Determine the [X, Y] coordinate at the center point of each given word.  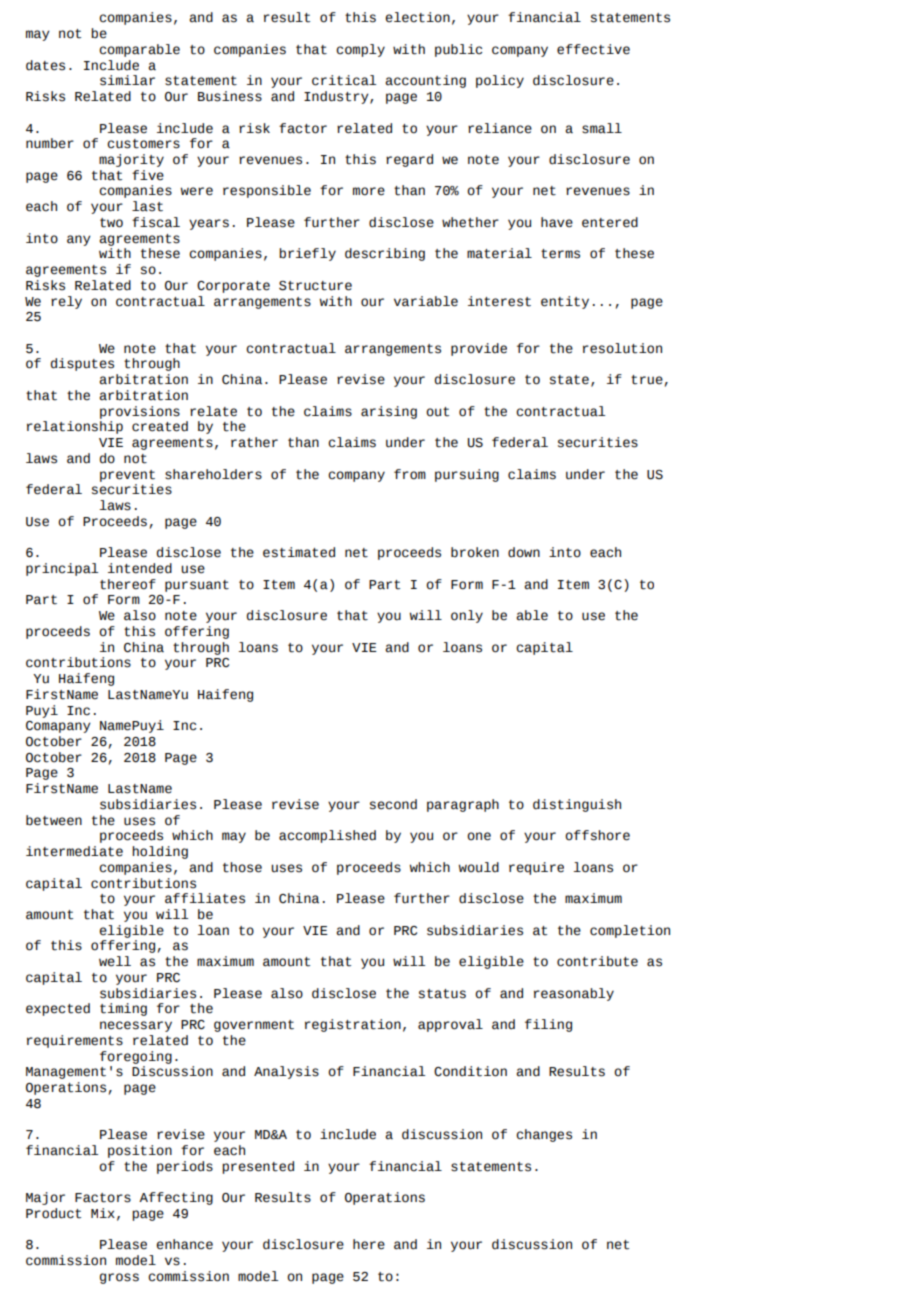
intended [140, 568]
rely [66, 302]
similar [127, 80]
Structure [315, 286]
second [393, 804]
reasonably [574, 994]
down [524, 552]
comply [360, 50]
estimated [299, 552]
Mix [103, 1213]
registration [353, 1025]
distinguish [577, 805]
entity [565, 302]
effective [593, 49]
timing [123, 1009]
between [54, 820]
